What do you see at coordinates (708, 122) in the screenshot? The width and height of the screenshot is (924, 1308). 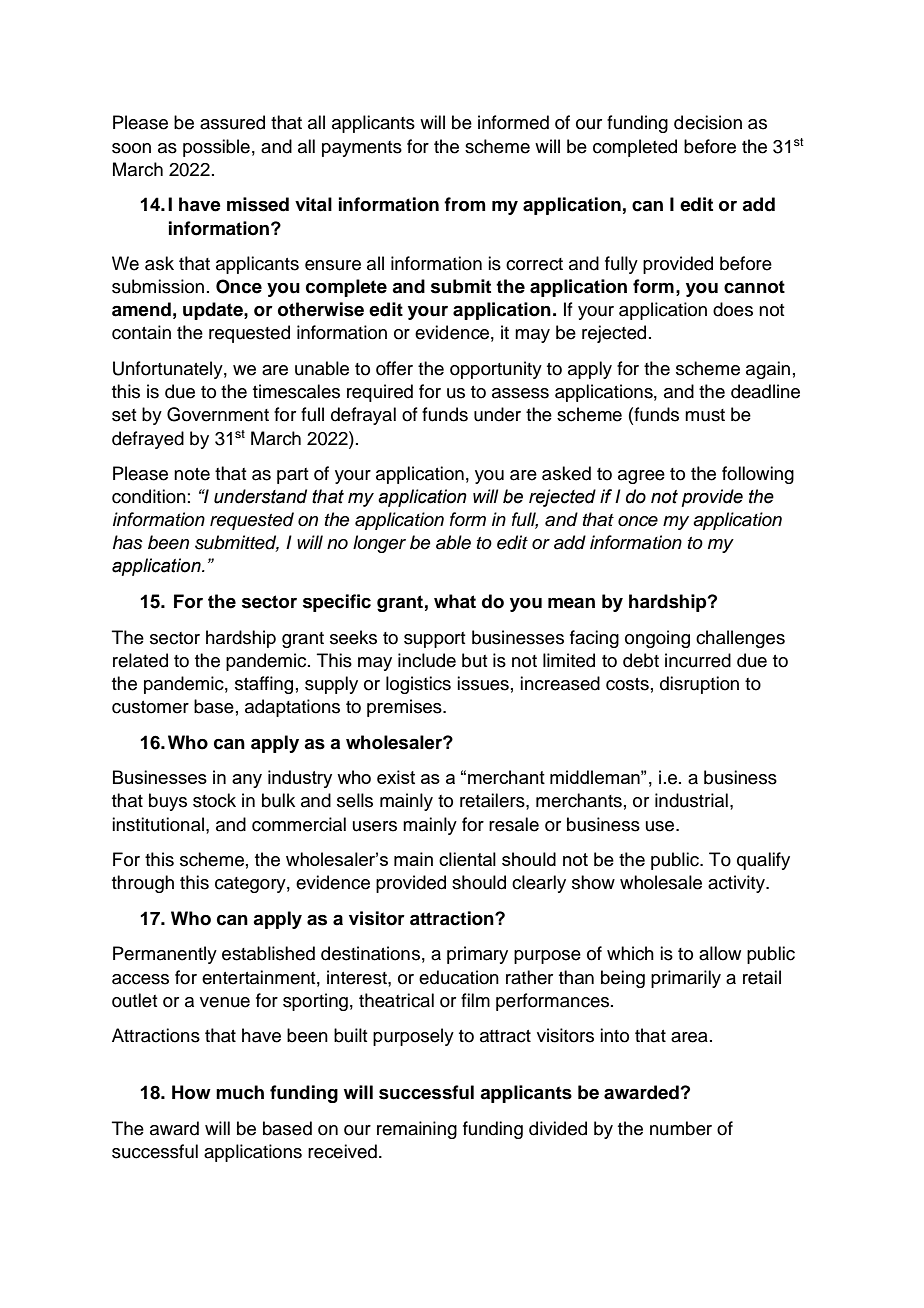 I see `decision` at bounding box center [708, 122].
